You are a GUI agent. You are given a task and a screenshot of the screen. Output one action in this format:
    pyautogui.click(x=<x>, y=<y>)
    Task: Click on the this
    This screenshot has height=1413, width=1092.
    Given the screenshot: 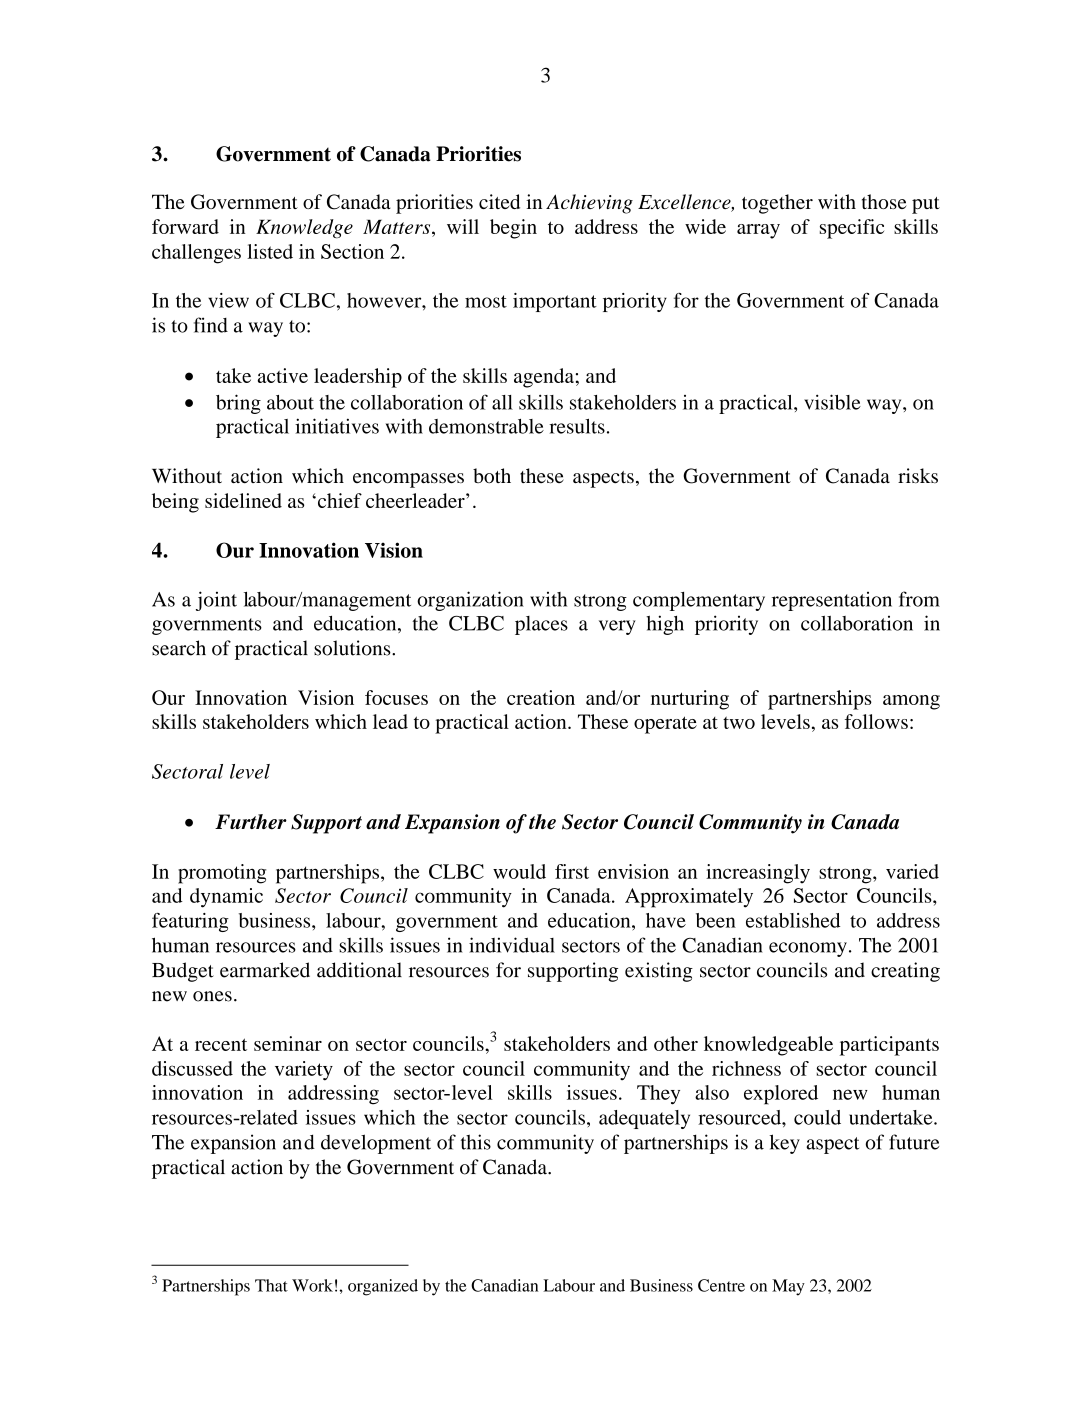 What is the action you would take?
    pyautogui.click(x=476, y=1142)
